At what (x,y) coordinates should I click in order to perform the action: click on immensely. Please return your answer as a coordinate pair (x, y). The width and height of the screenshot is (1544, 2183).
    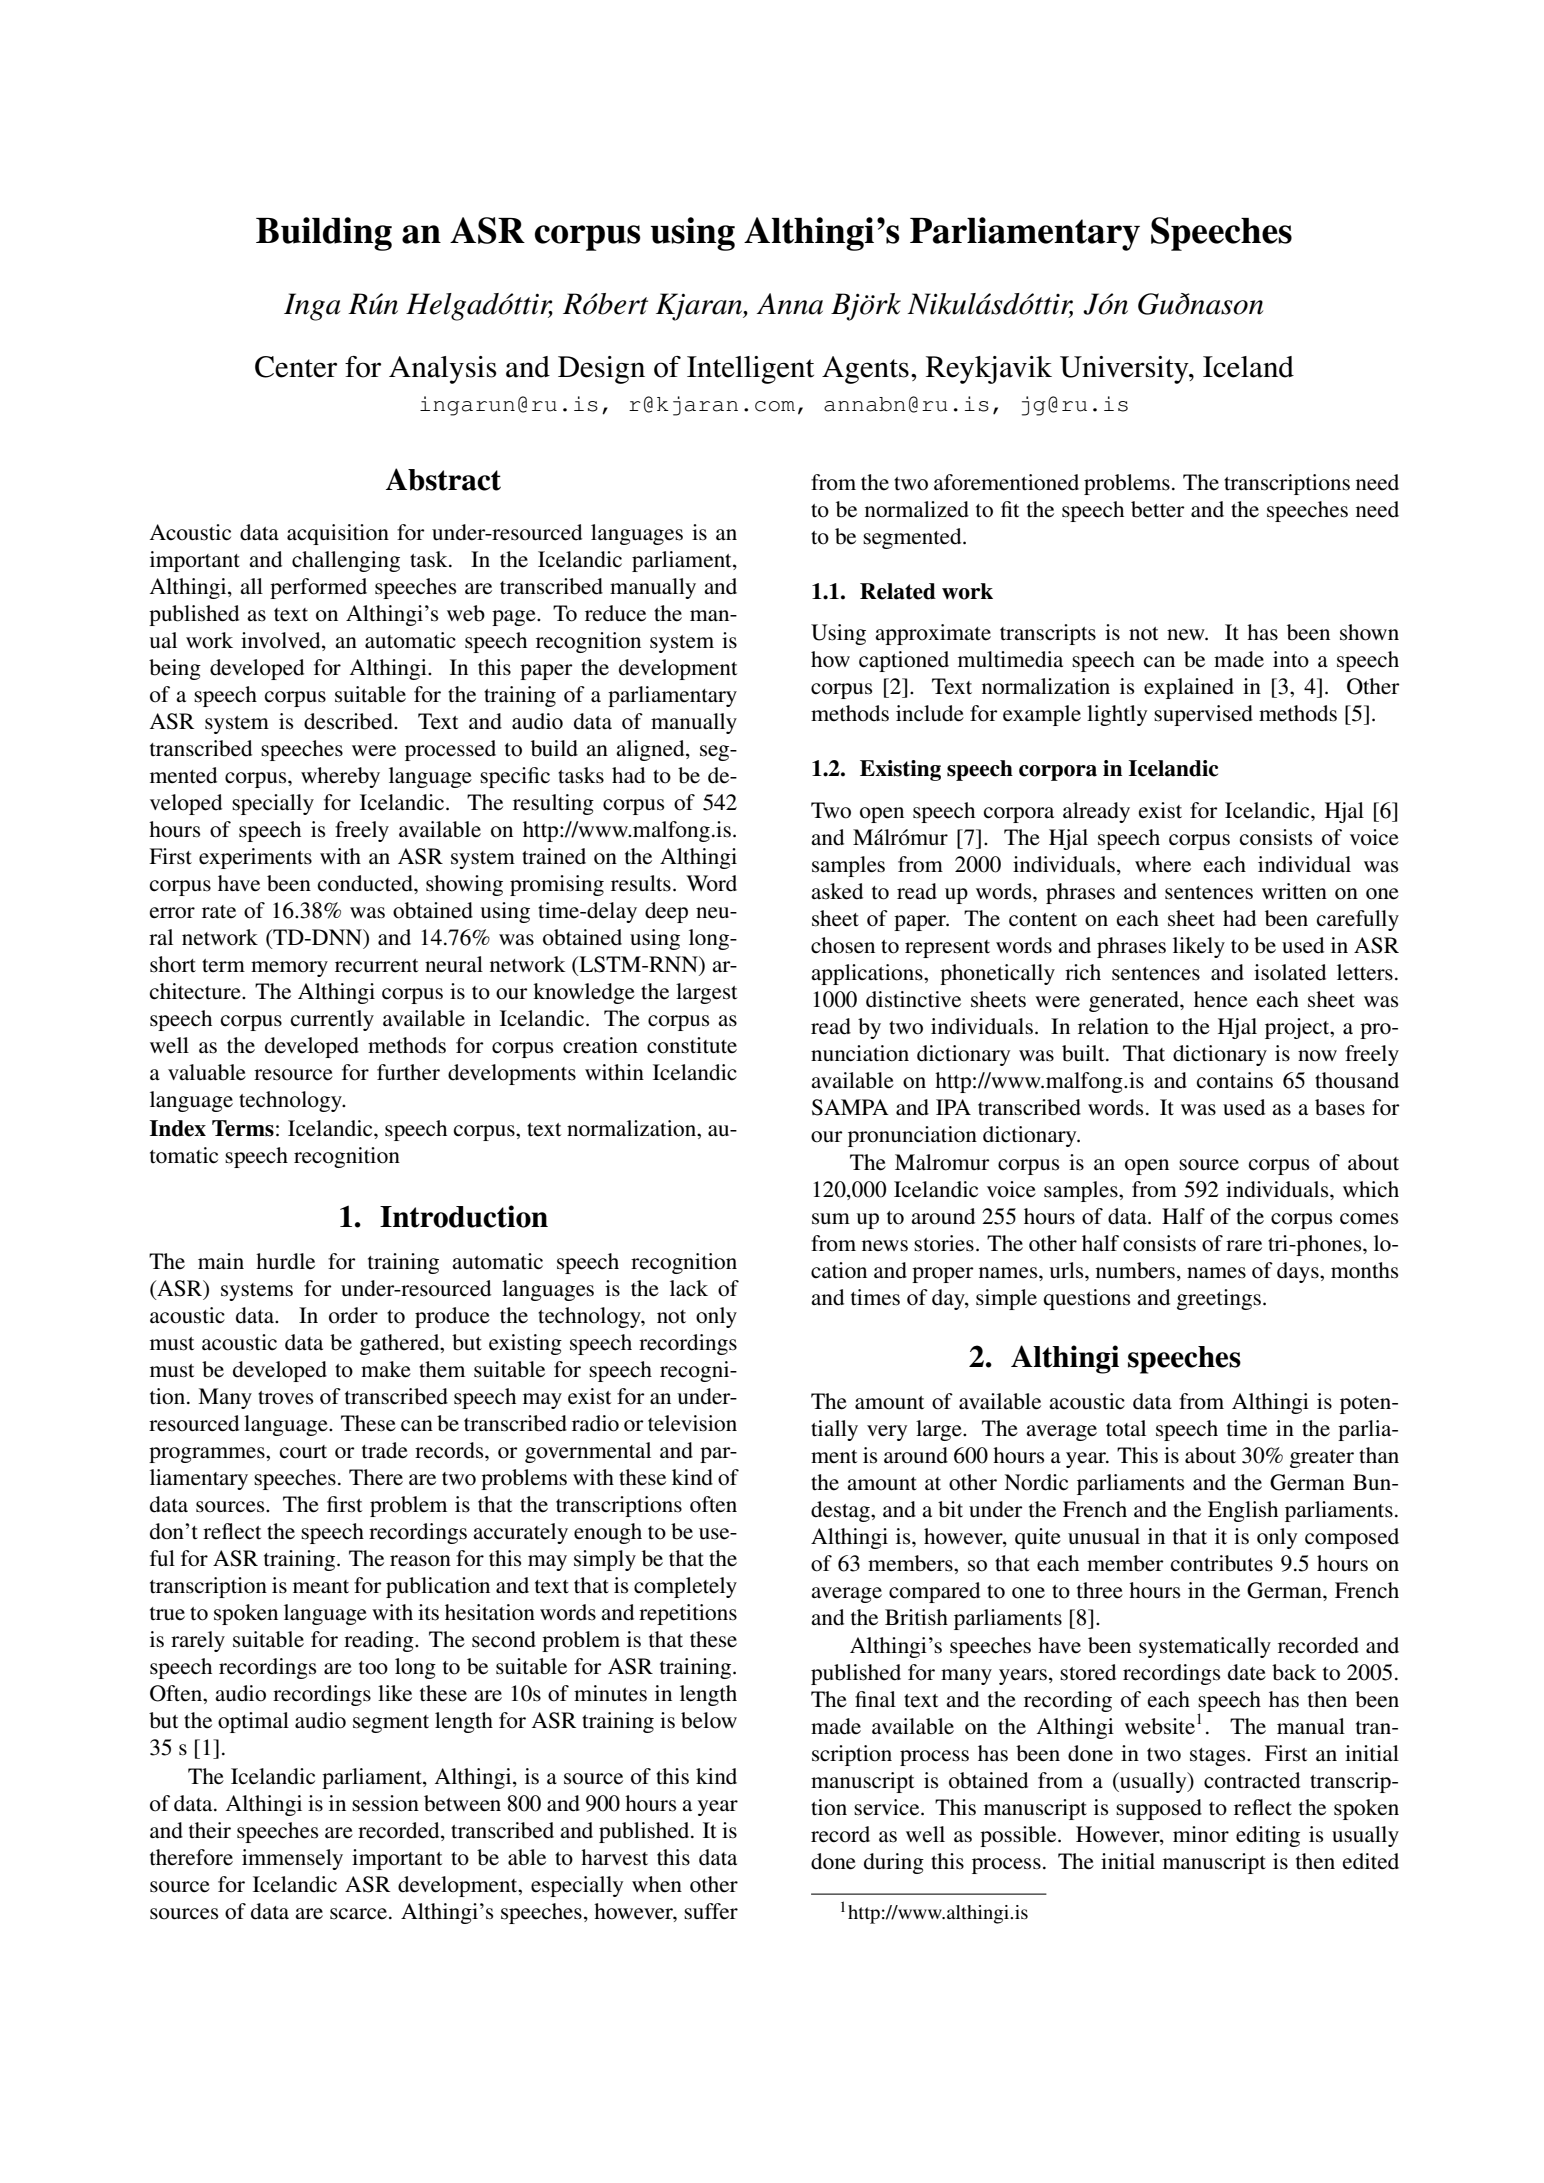
    Looking at the image, I should click on (292, 1859).
